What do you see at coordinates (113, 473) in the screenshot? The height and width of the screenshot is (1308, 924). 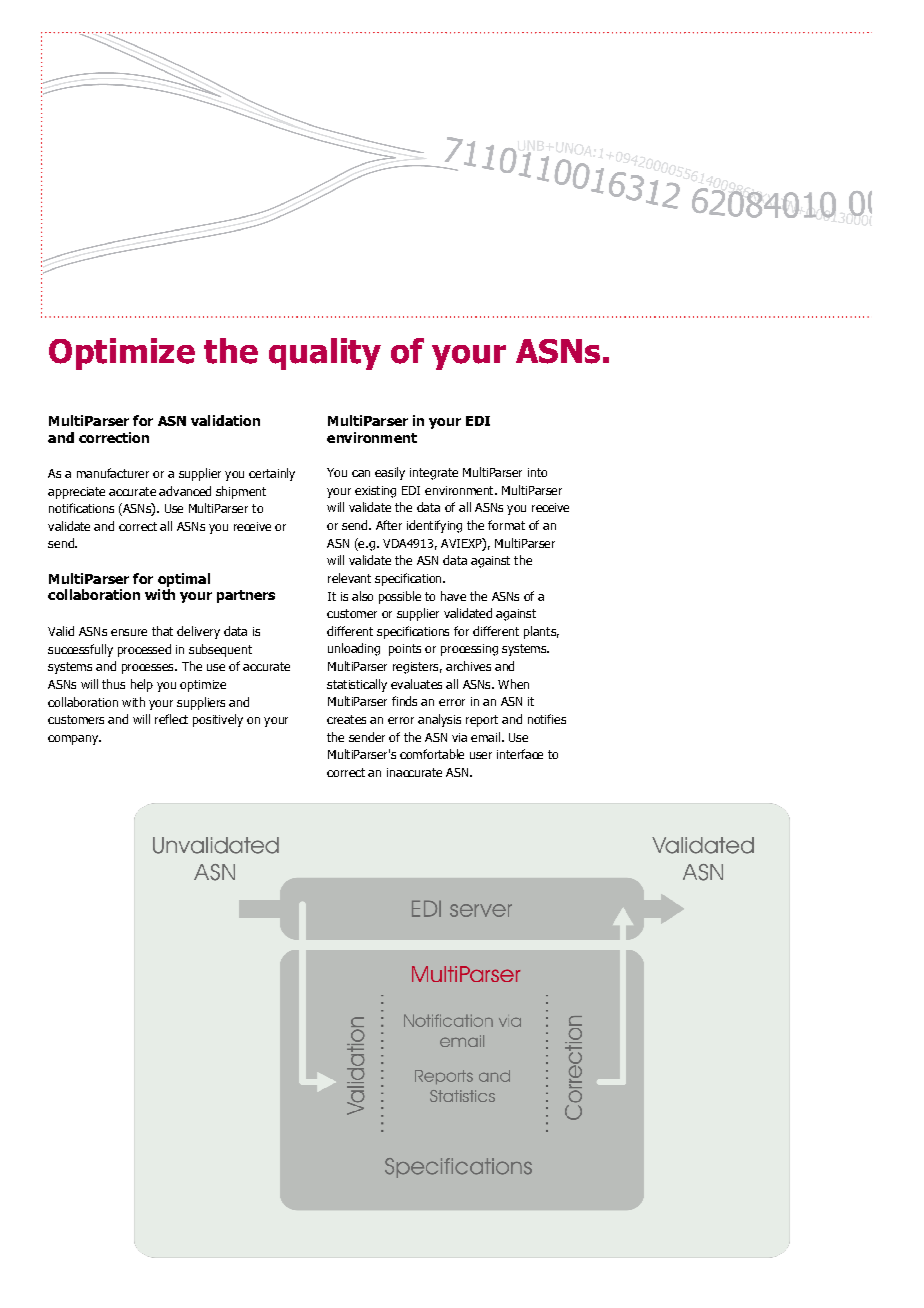 I see `manufacturer` at bounding box center [113, 473].
